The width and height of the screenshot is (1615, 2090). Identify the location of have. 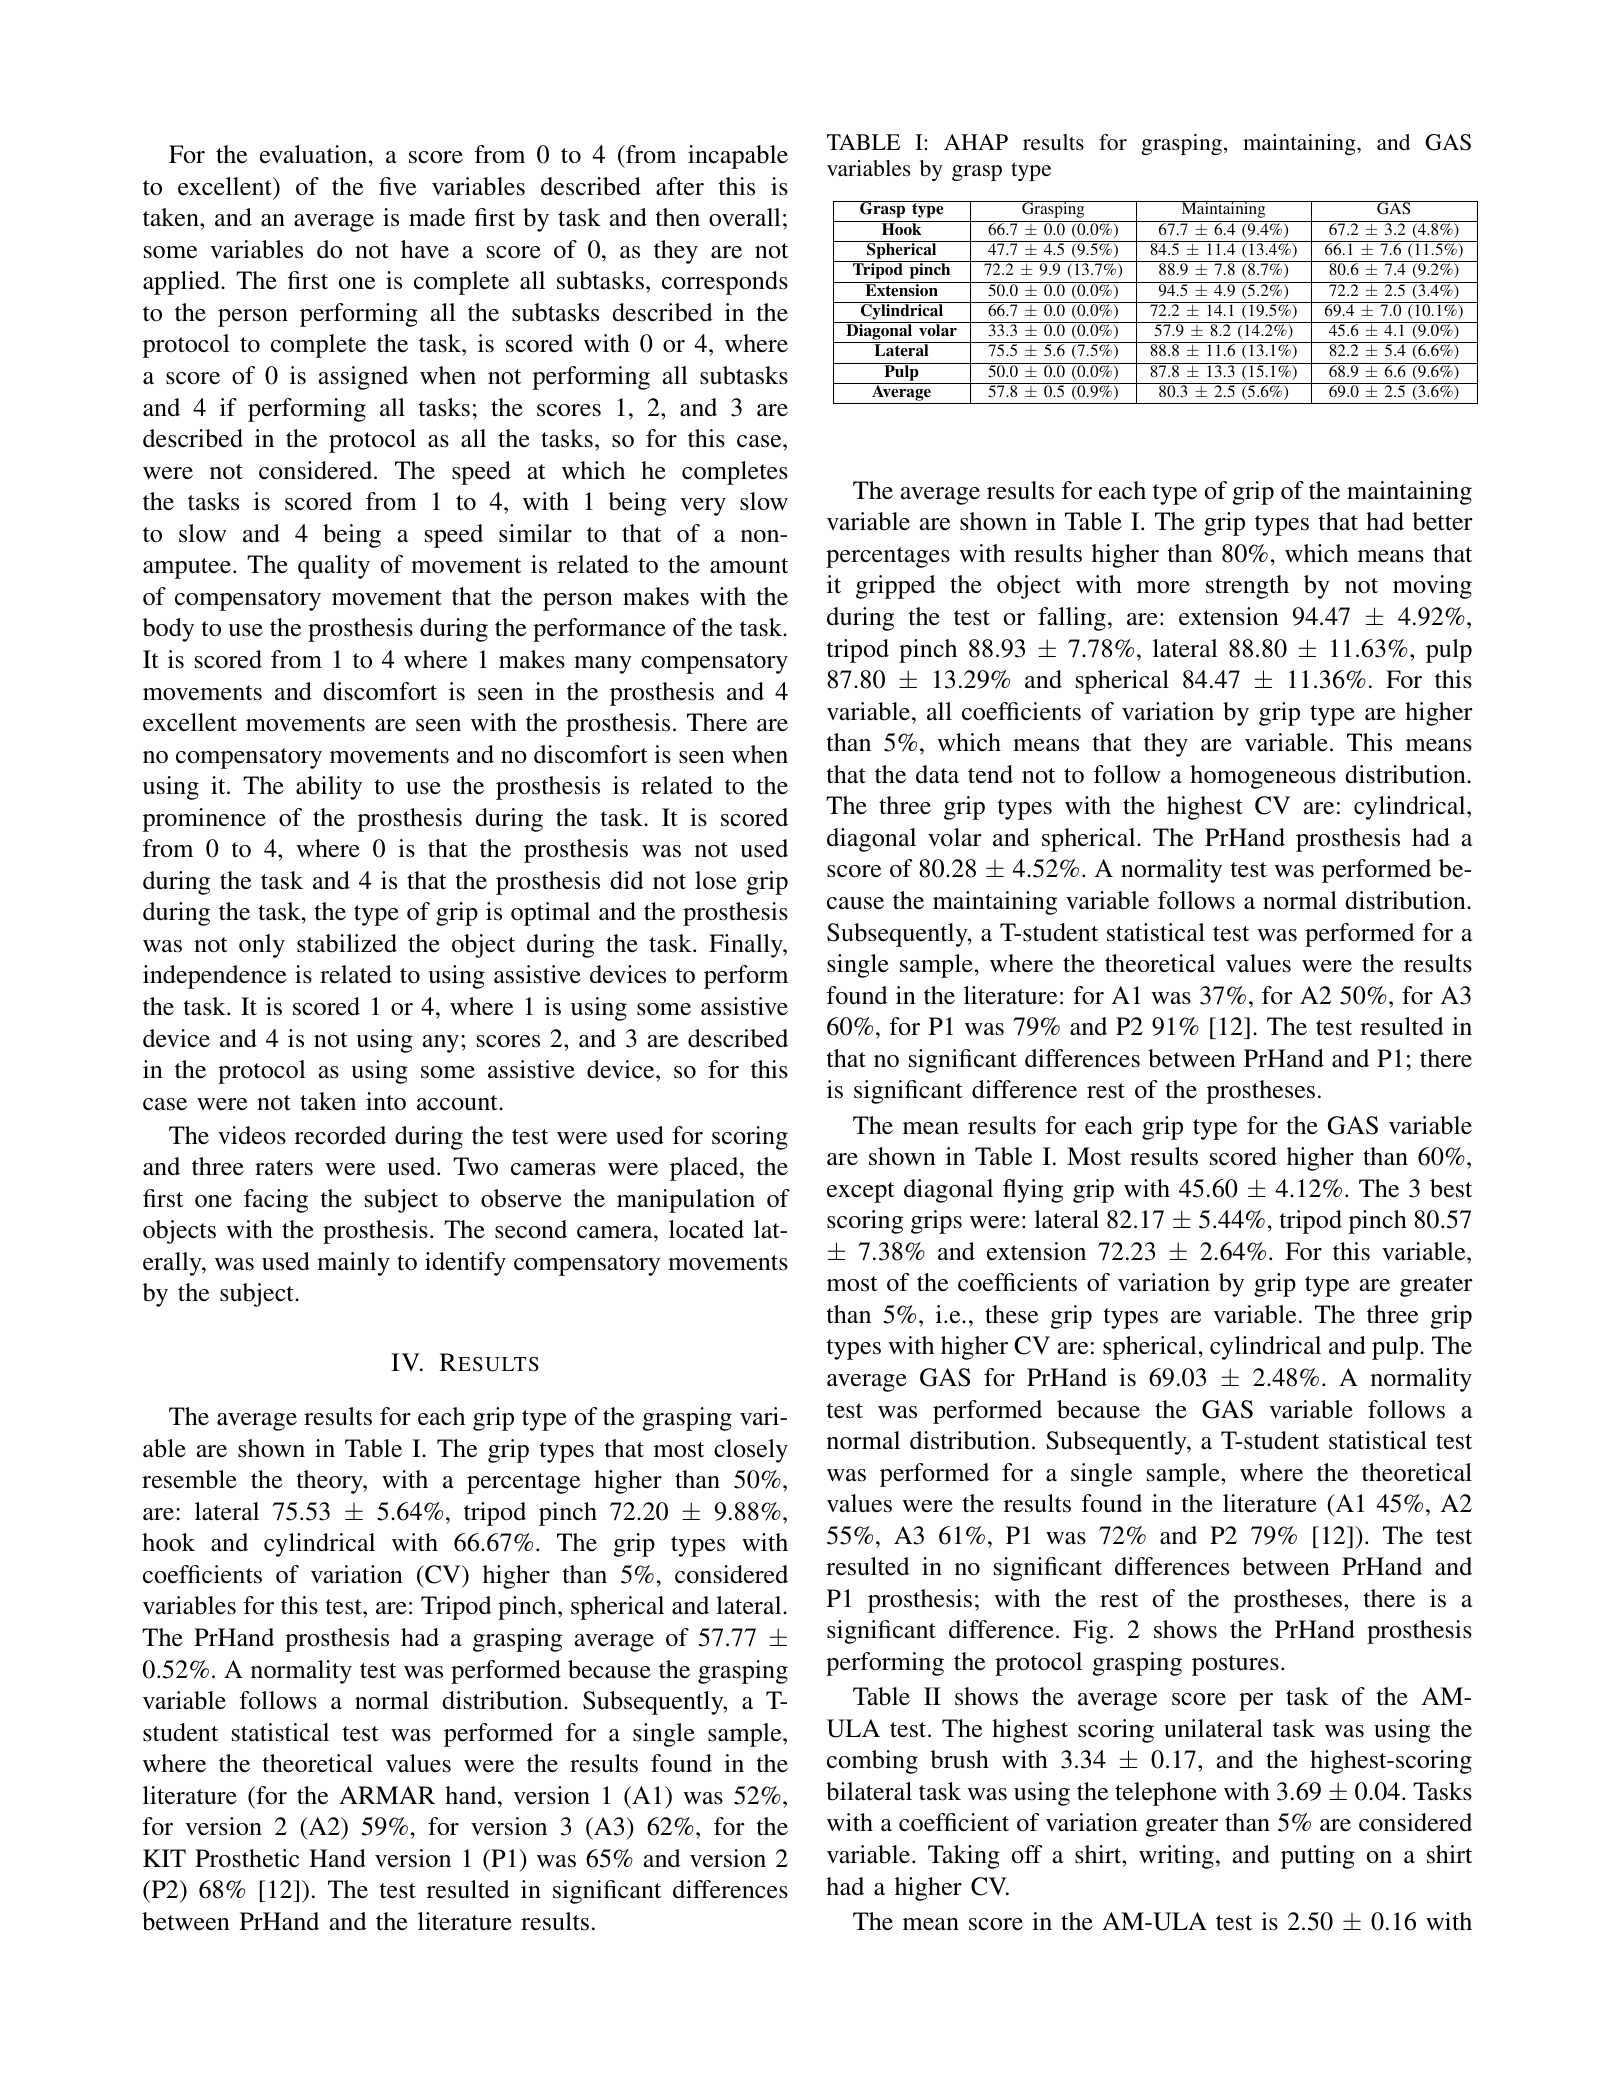
(425, 249).
